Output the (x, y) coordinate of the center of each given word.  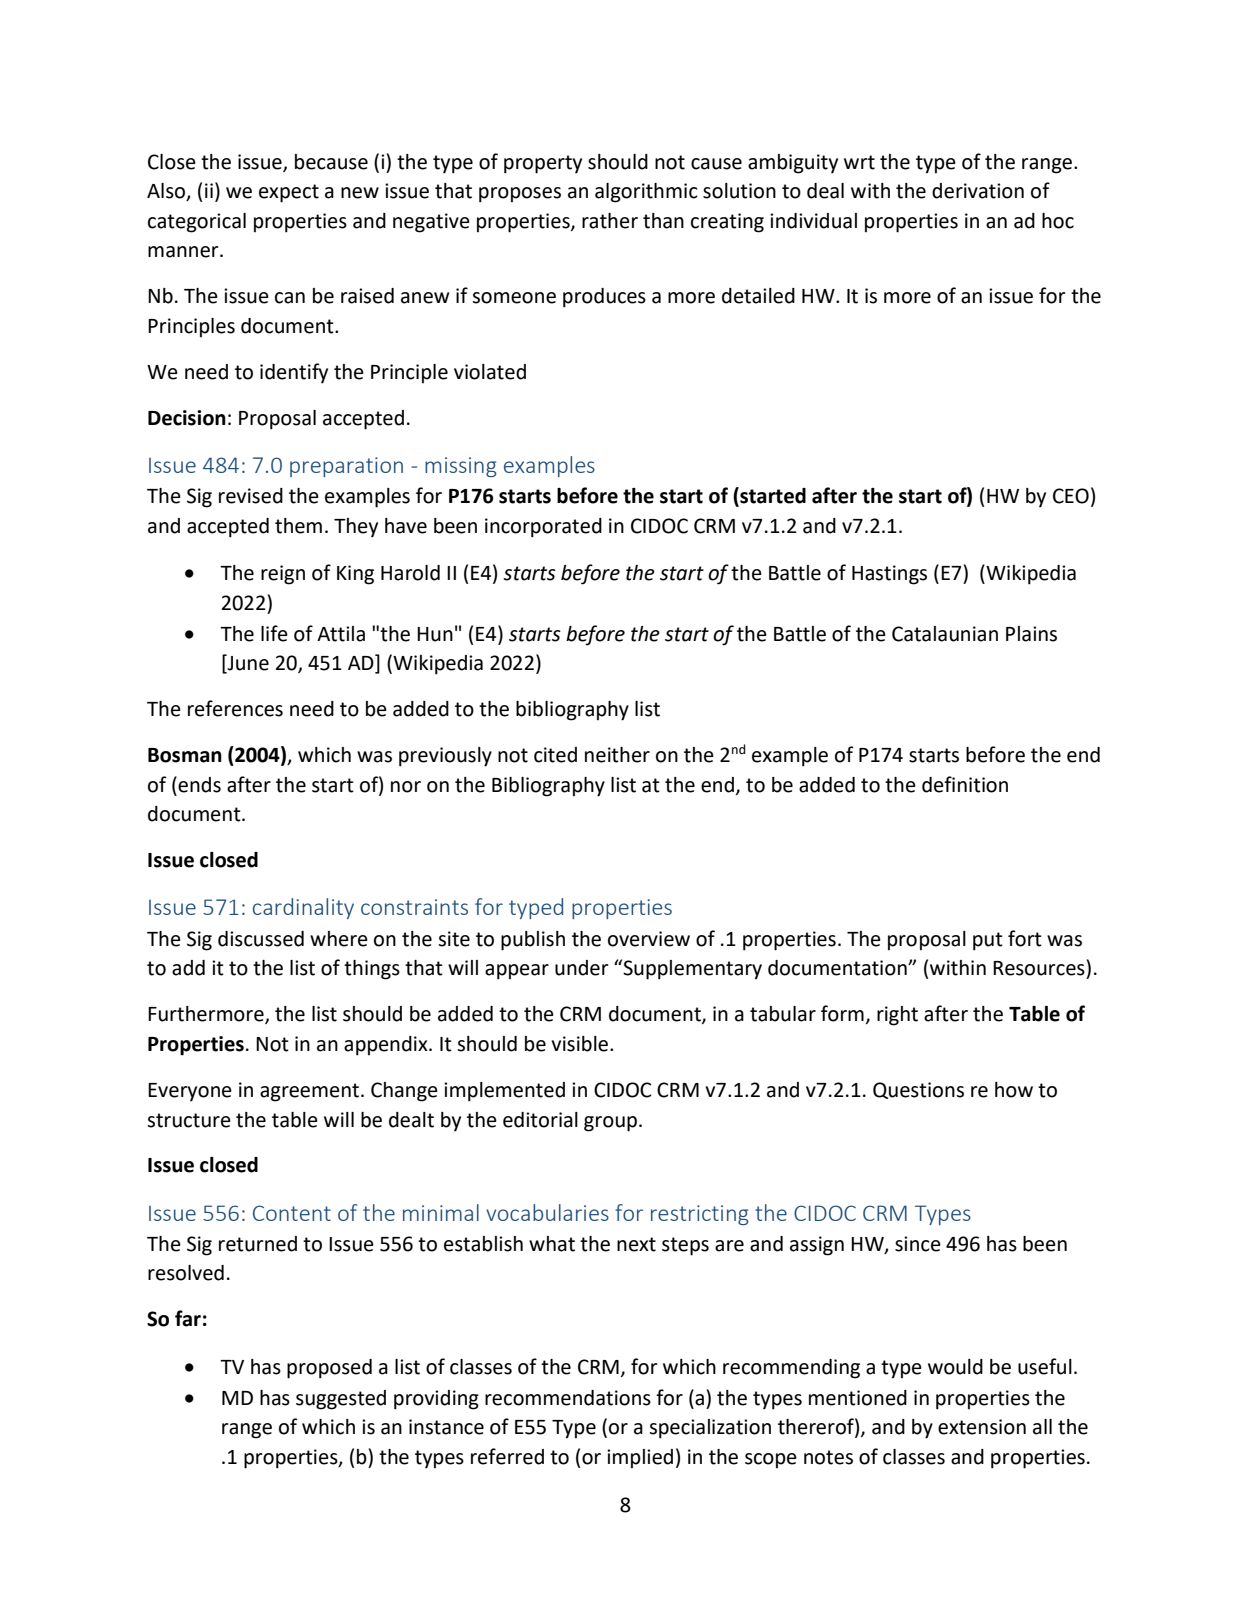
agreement (311, 1092)
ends (198, 784)
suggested (341, 1400)
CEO (1071, 496)
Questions (918, 1090)
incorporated (543, 528)
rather (610, 221)
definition (965, 784)
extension (982, 1427)
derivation (978, 191)
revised (251, 496)
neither (617, 755)
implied (640, 1459)
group (610, 1124)
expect (289, 193)
